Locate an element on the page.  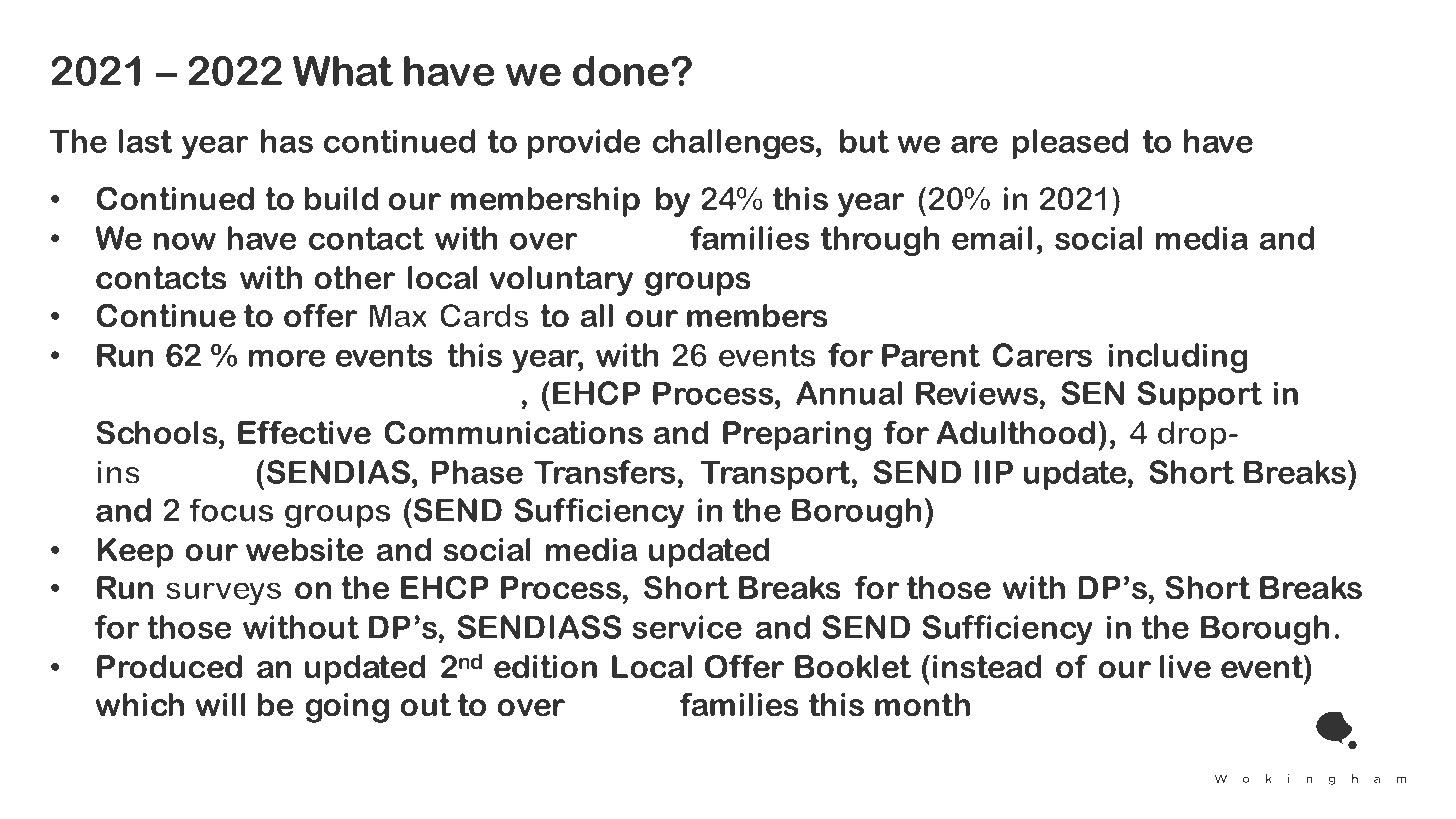
will is located at coordinates (221, 705).
